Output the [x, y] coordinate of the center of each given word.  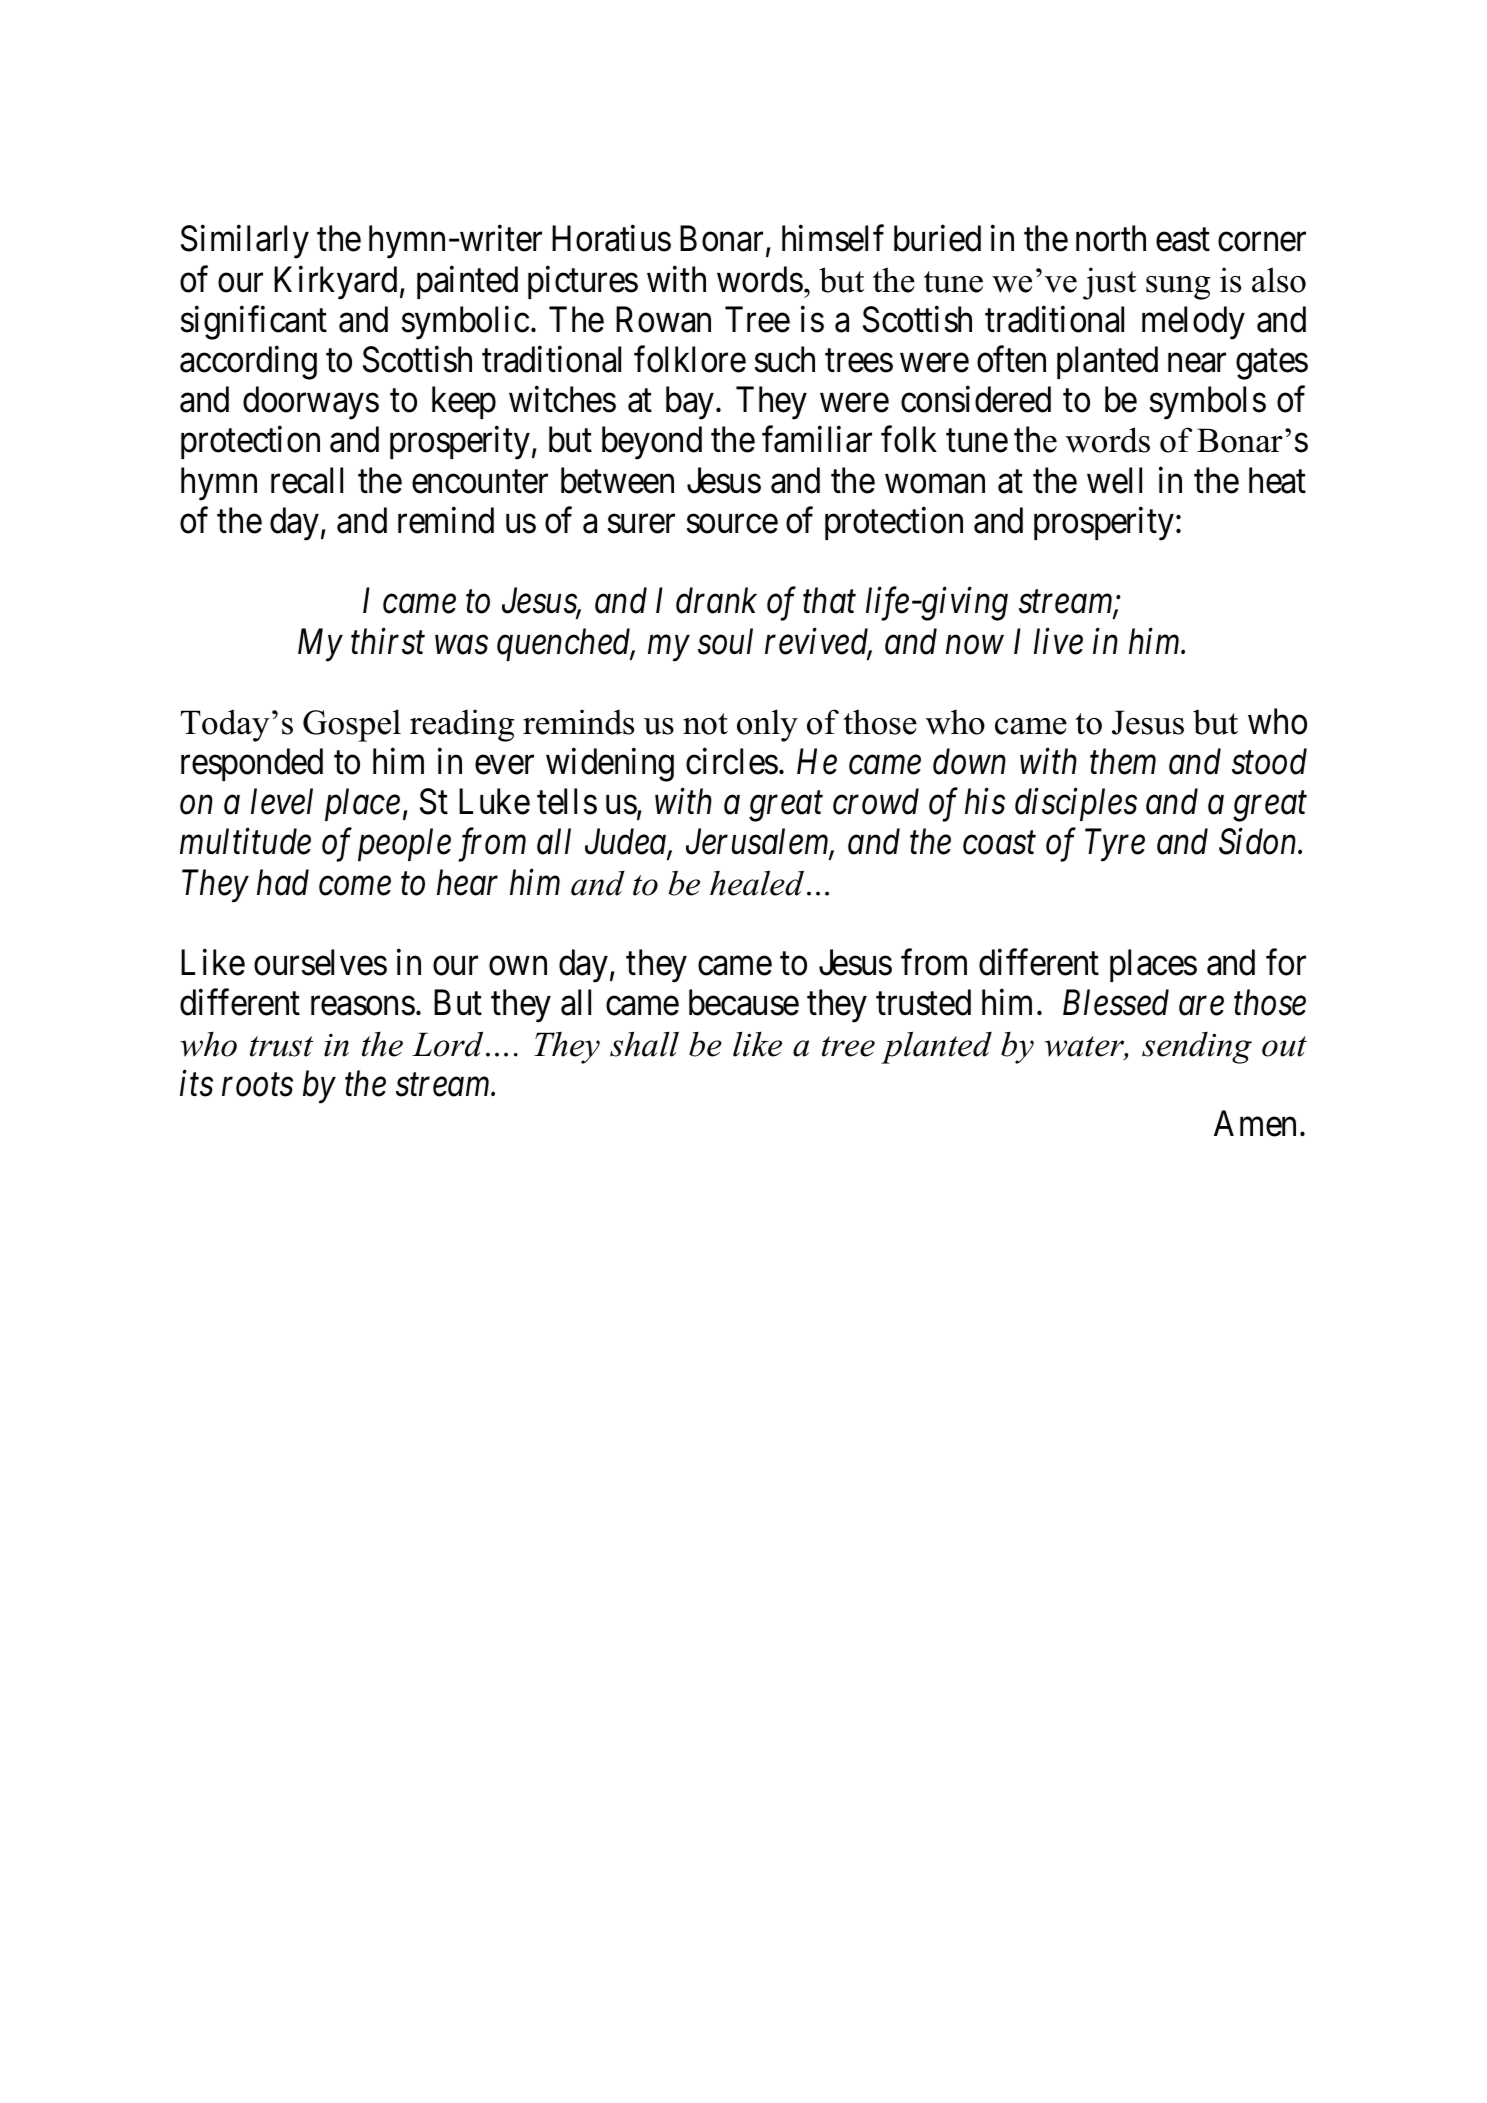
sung [1178, 288]
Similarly [245, 242]
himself [833, 238]
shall [644, 1044]
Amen [1255, 1124]
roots [257, 1086]
